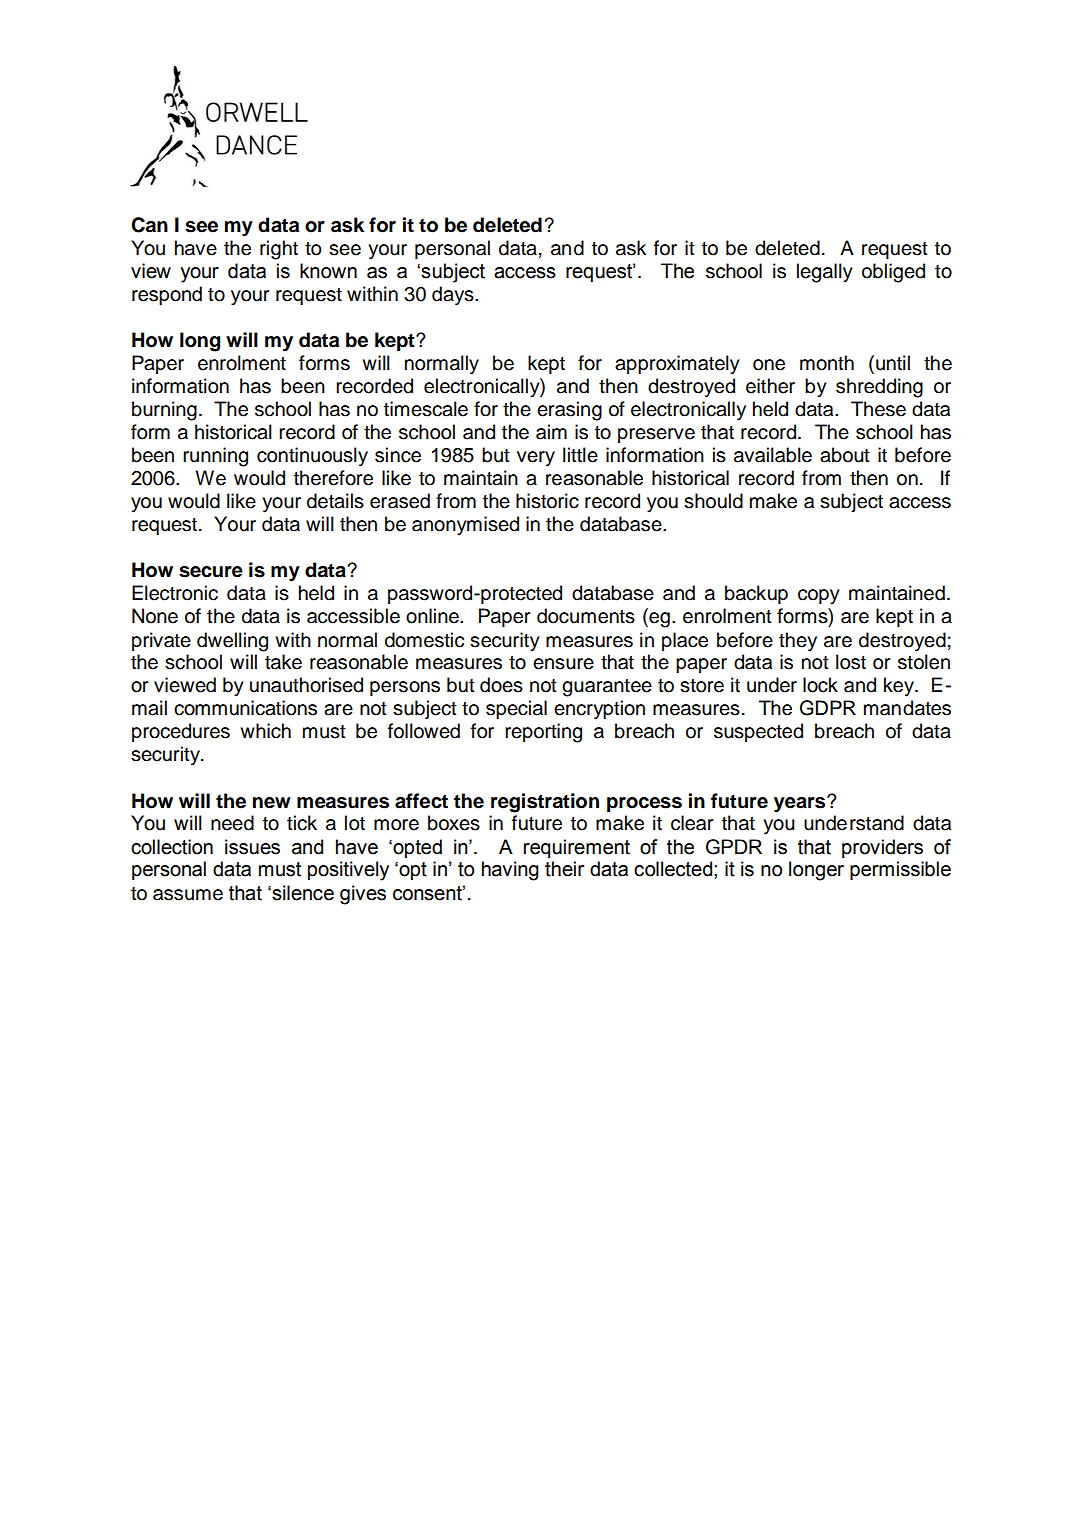 Image resolution: width=1083 pixels, height=1532 pixels. What do you see at coordinates (265, 731) in the screenshot?
I see `which` at bounding box center [265, 731].
